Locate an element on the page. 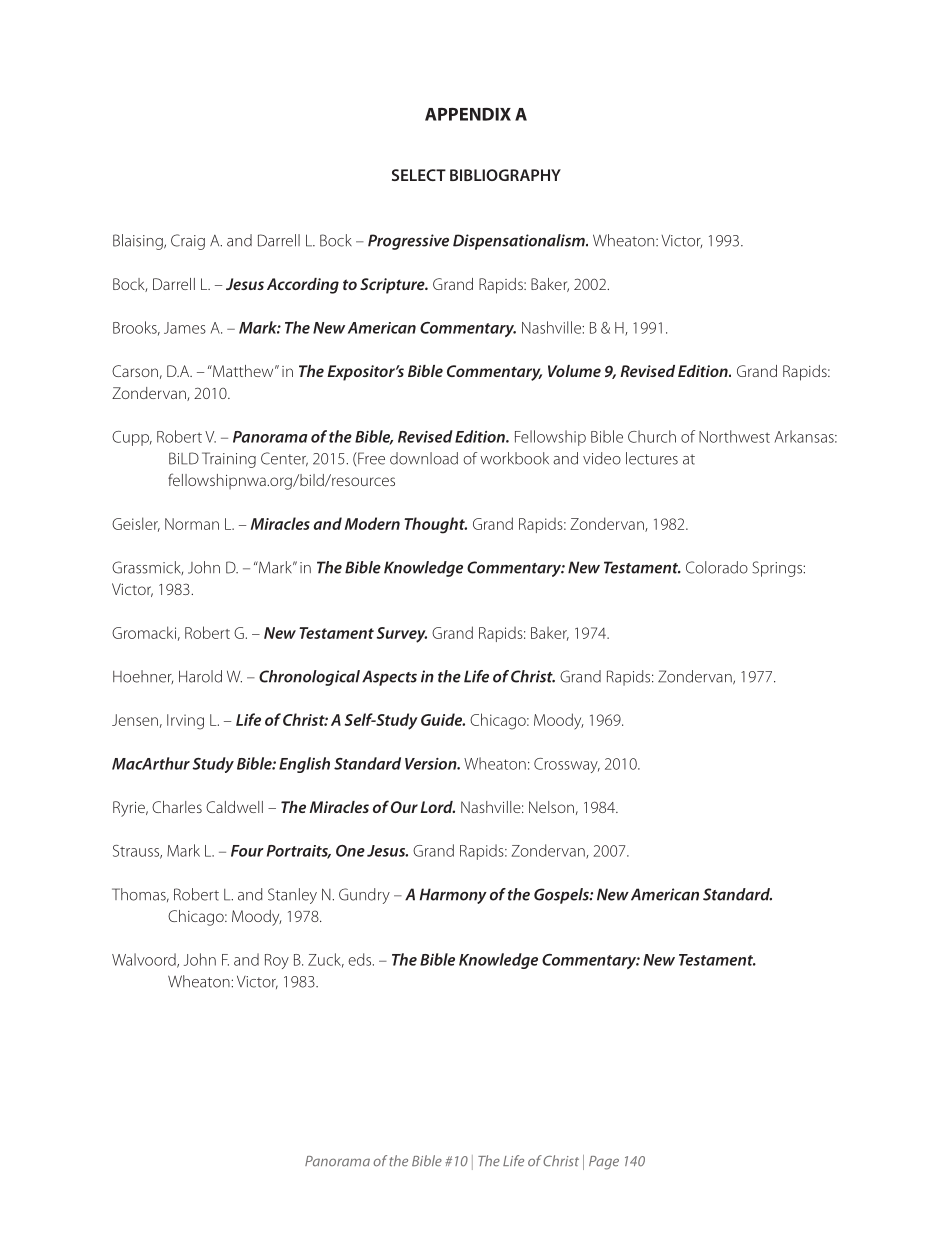 The width and height of the image is (952, 1233). Roy is located at coordinates (277, 961).
